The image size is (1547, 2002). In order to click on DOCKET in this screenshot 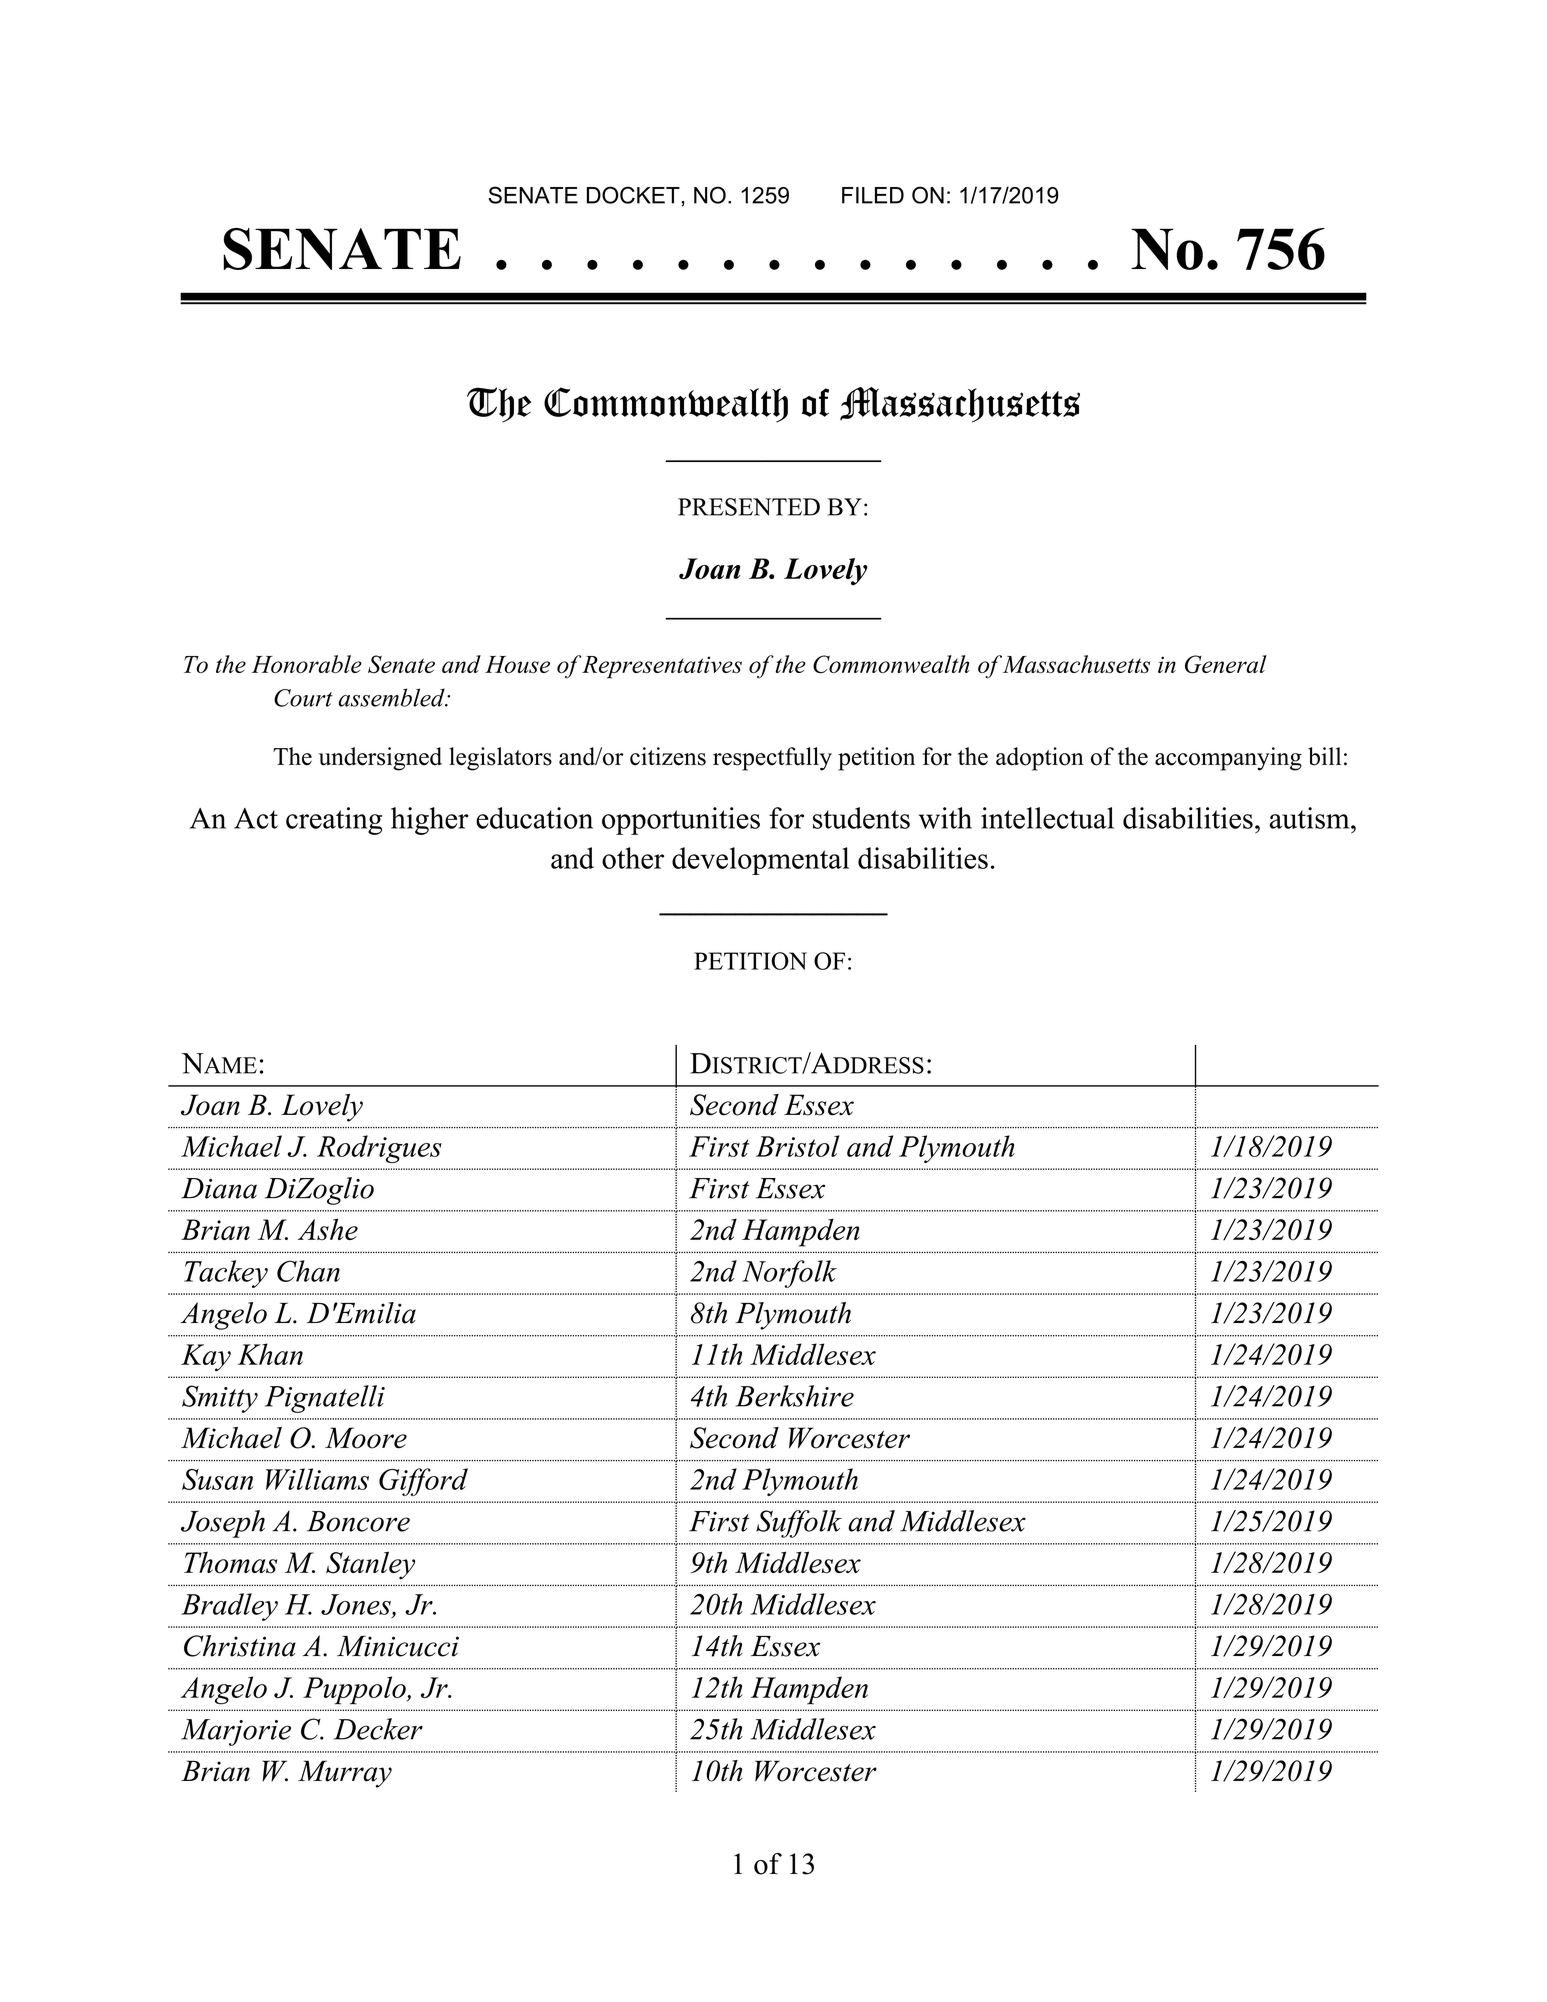, I will do `click(634, 195)`.
